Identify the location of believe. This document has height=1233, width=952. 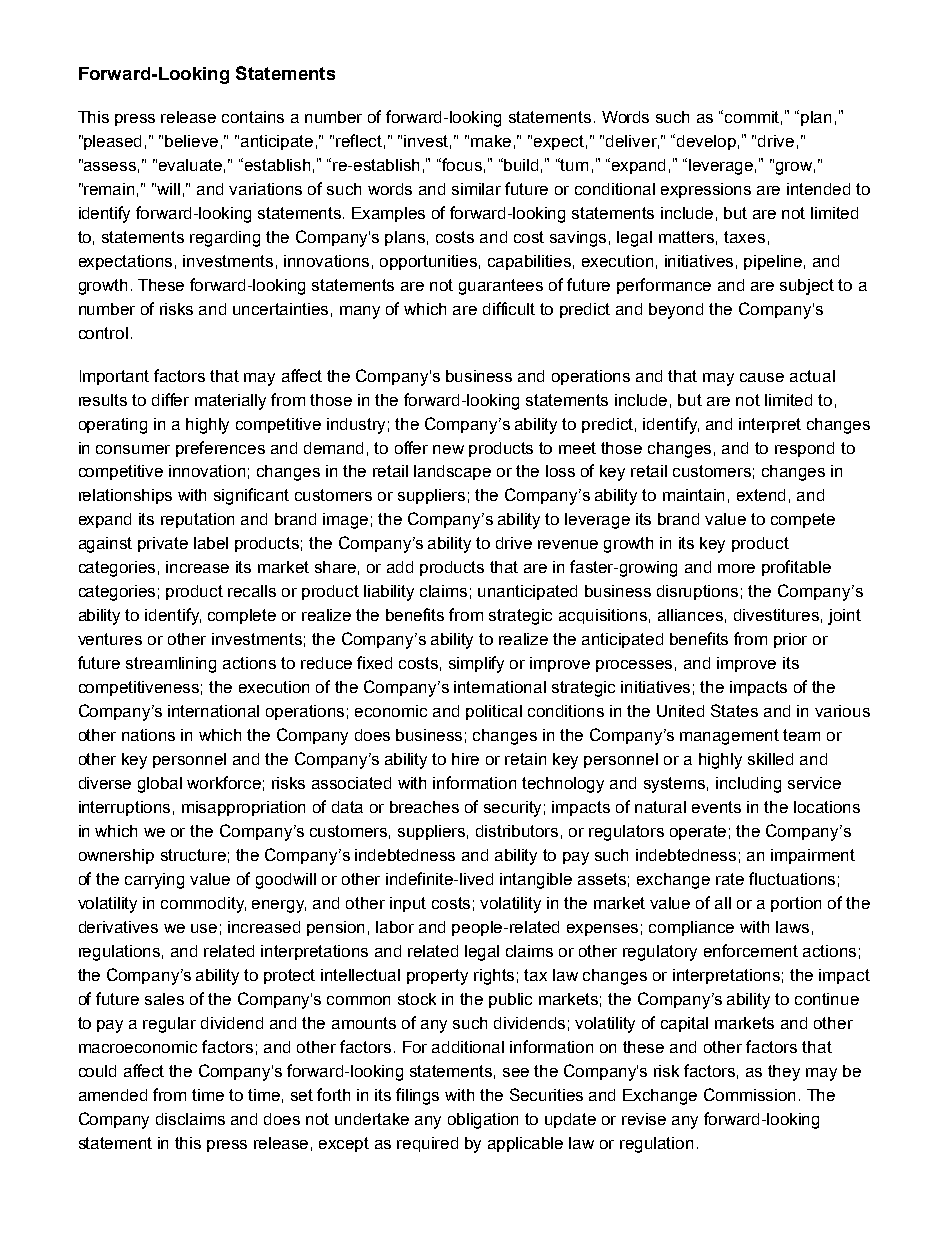
(191, 141).
